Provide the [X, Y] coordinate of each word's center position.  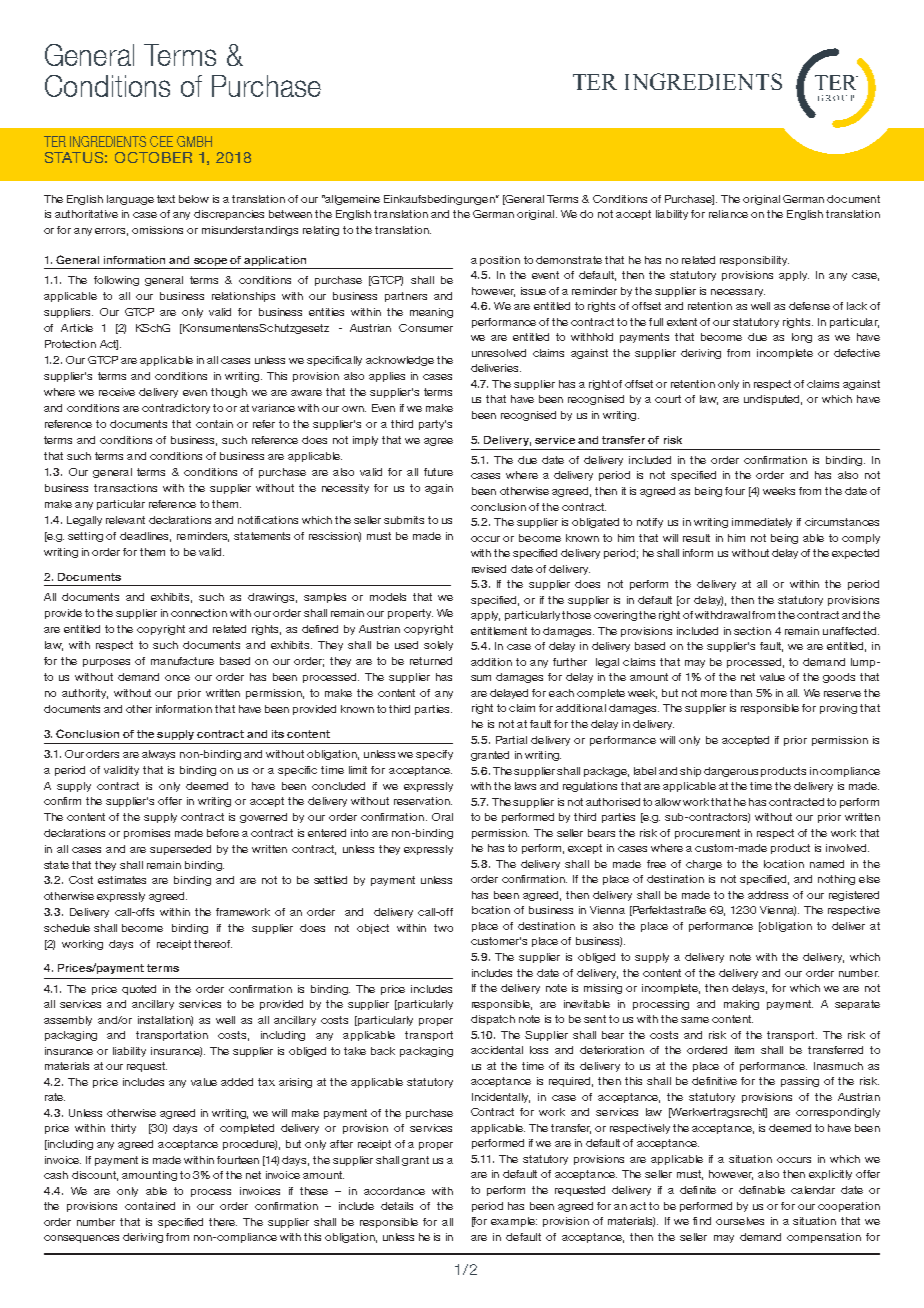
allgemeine [351, 200]
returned [431, 661]
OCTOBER [153, 157]
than [741, 693]
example [514, 1222]
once [177, 678]
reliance [728, 214]
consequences [81, 1239]
